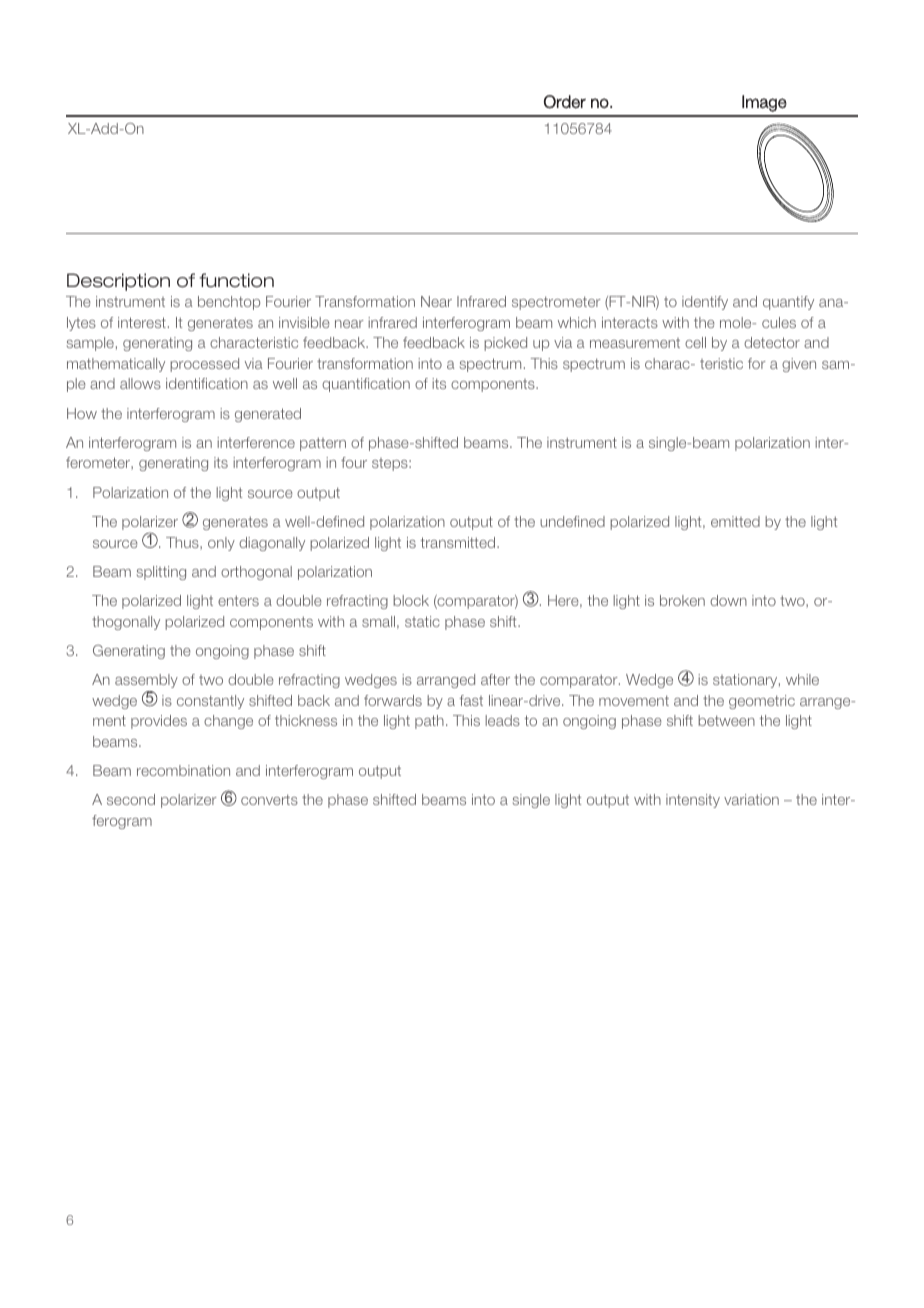 The image size is (924, 1308). I want to click on Order, so click(565, 102).
